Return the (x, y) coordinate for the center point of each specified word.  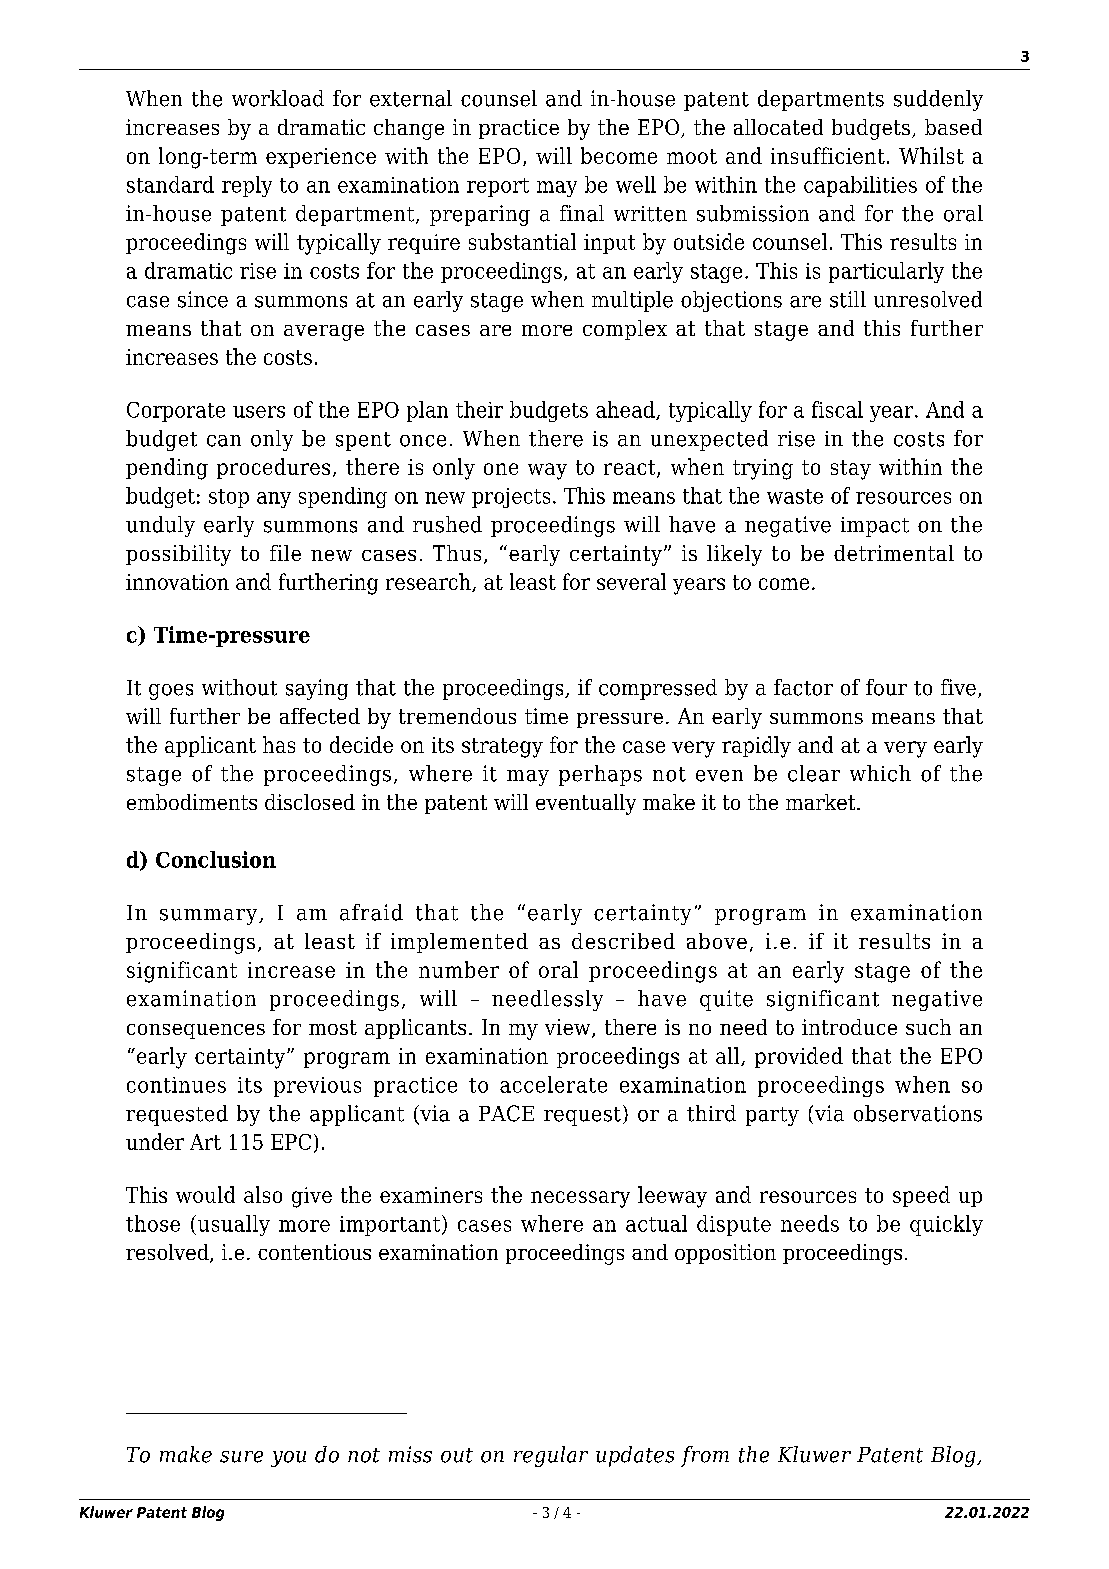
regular (551, 1456)
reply (247, 186)
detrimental (894, 553)
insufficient (828, 155)
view (569, 1028)
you (288, 1459)
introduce (849, 1027)
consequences (196, 1031)
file (285, 553)
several (631, 581)
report (498, 187)
